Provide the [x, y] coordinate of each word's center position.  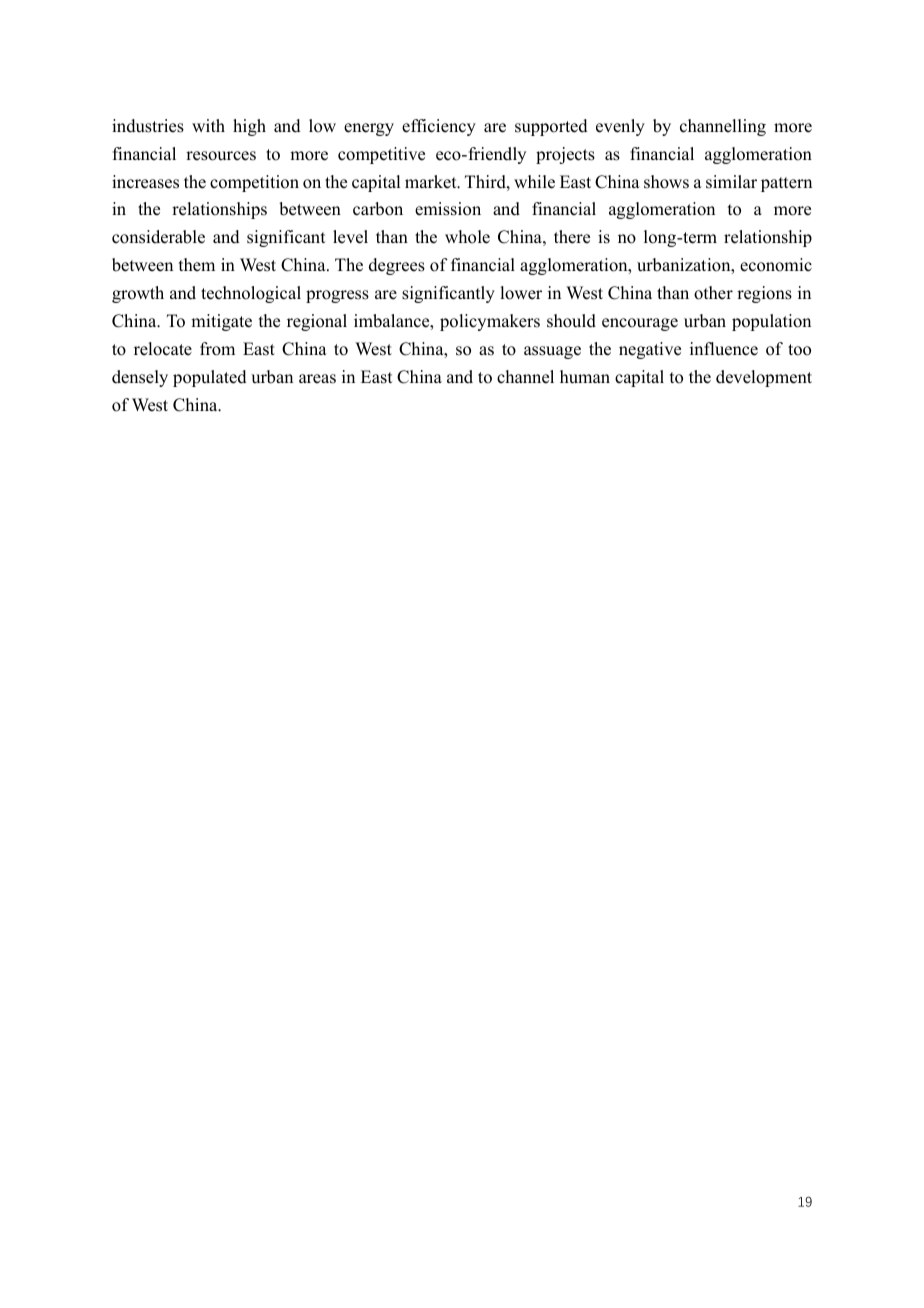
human [585, 377]
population [771, 322]
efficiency [439, 127]
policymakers [490, 322]
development [764, 378]
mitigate [221, 322]
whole [467, 237]
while [534, 182]
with [208, 125]
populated [210, 378]
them [197, 265]
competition [254, 183]
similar [731, 182]
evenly [620, 127]
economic [776, 265]
